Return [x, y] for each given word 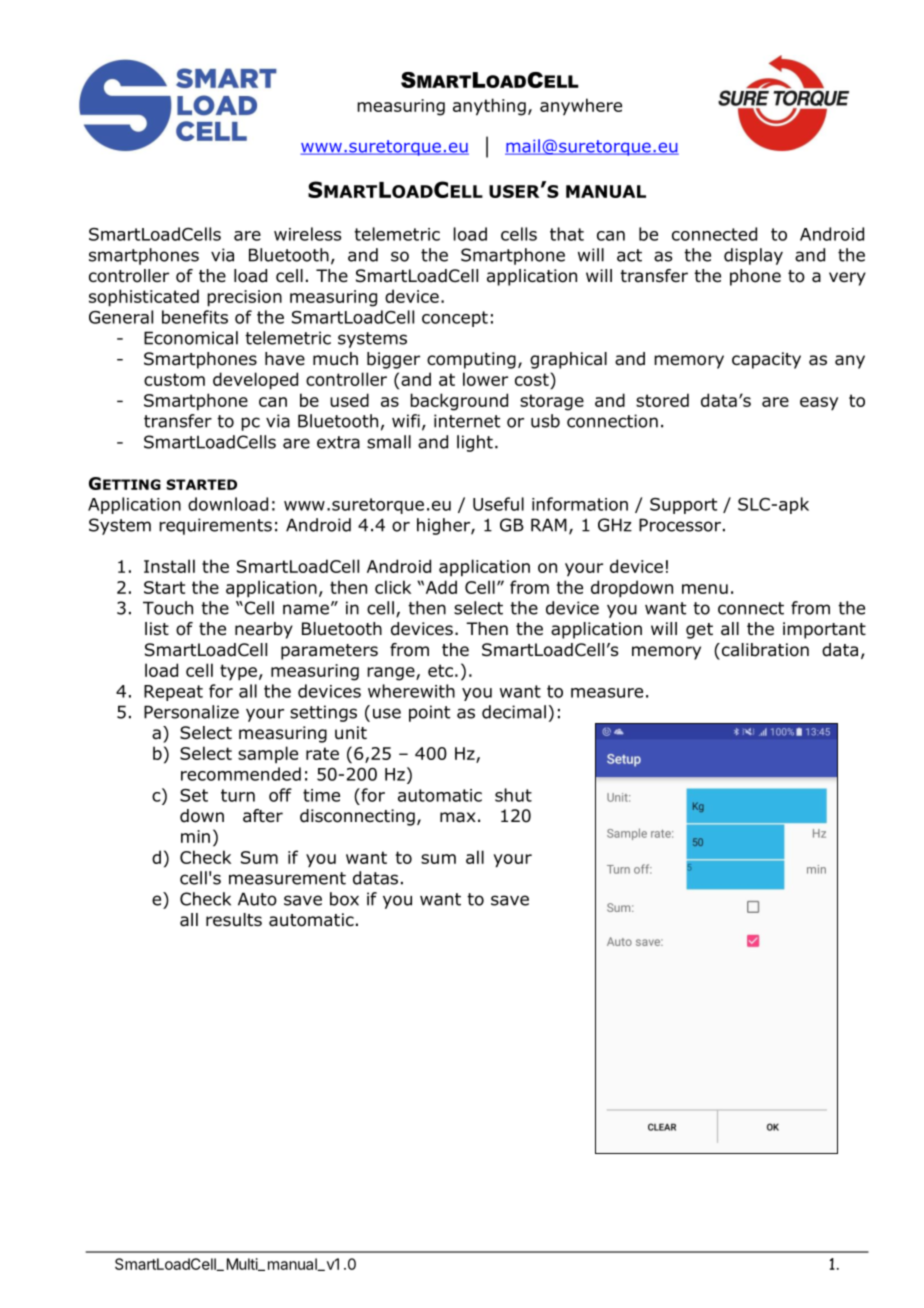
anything [489, 107]
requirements [215, 526]
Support [683, 506]
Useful [498, 504]
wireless [307, 234]
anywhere [581, 107]
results [234, 920]
